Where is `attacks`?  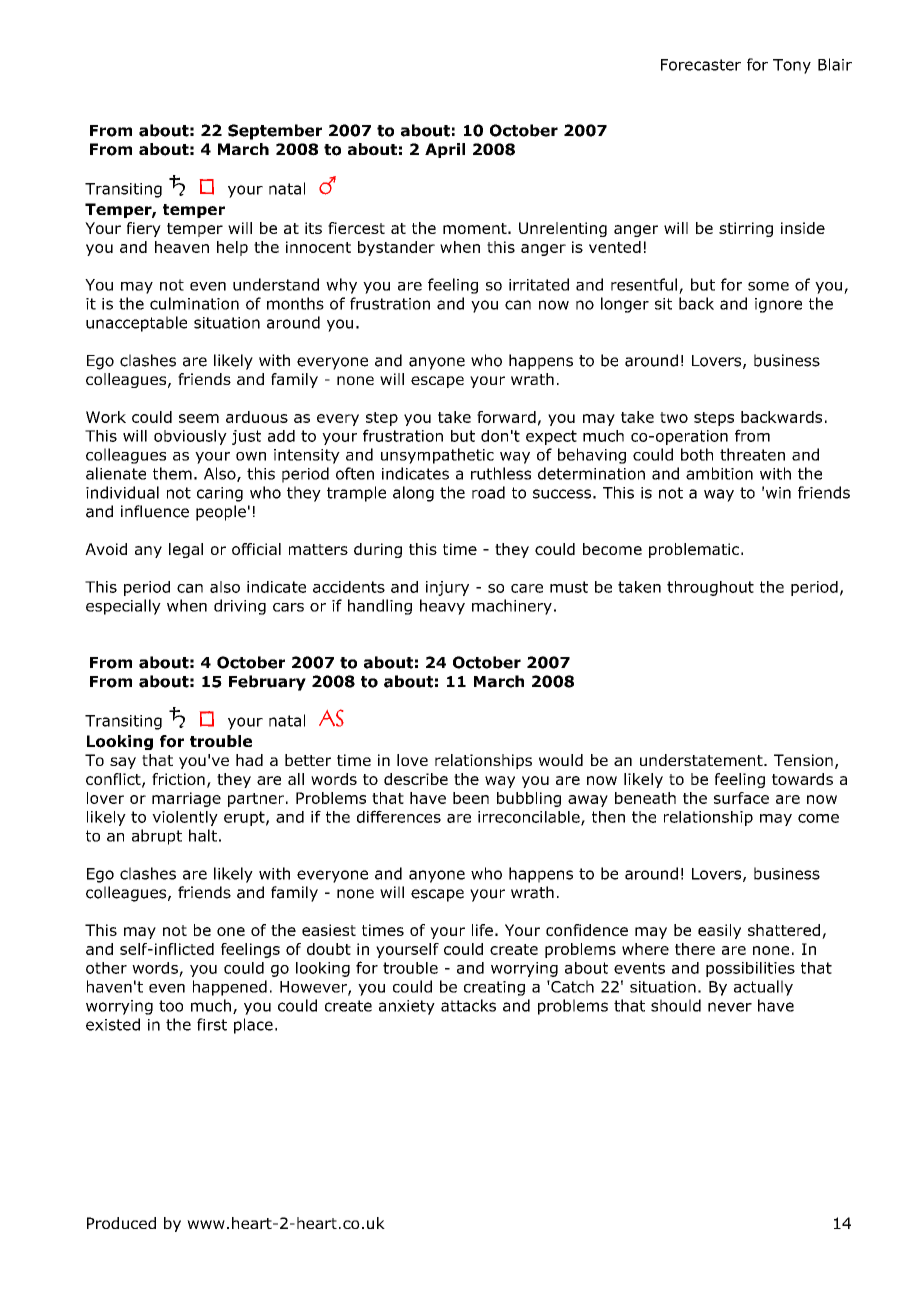 attacks is located at coordinates (468, 1005).
